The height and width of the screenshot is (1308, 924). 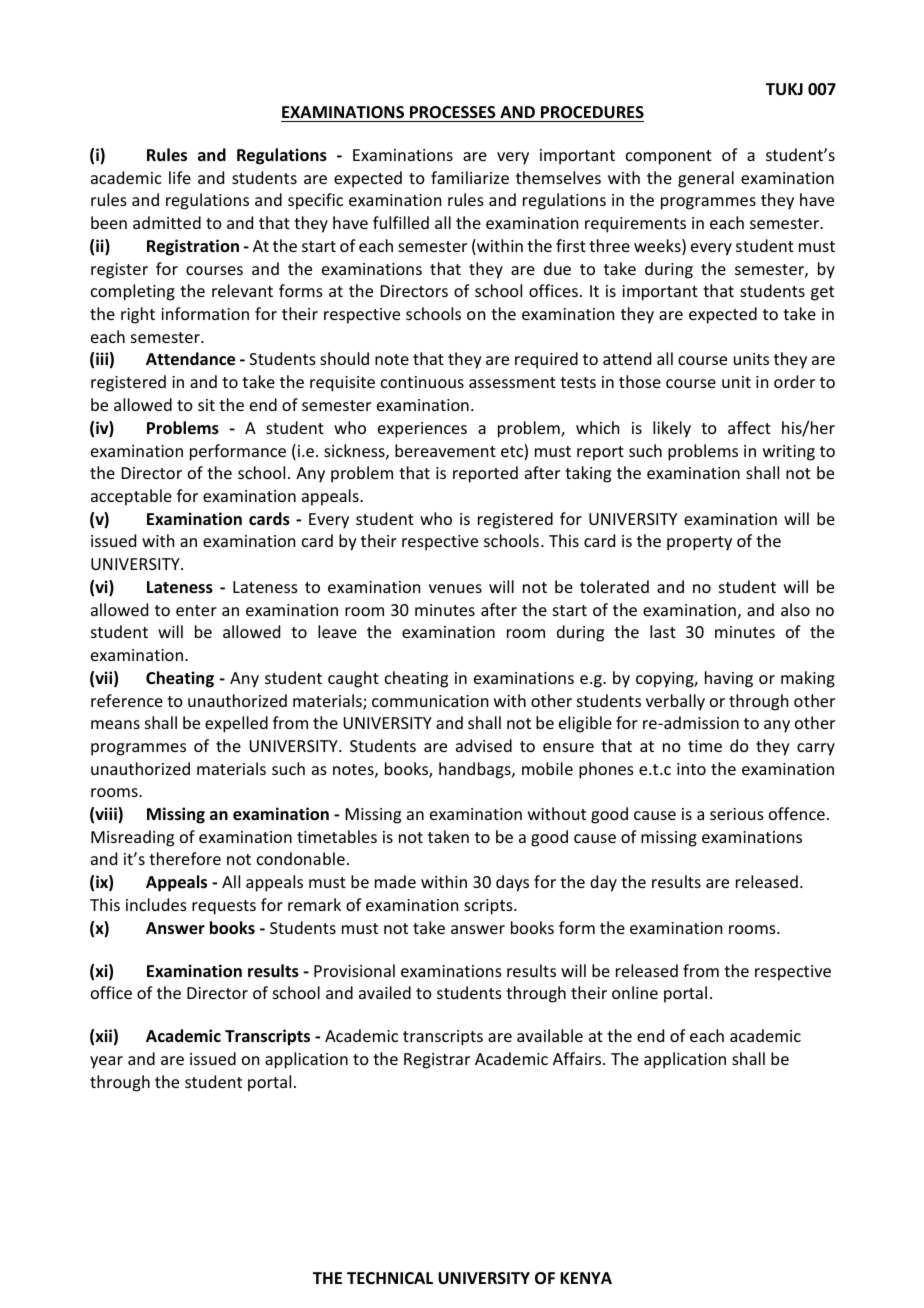 What do you see at coordinates (390, 1278) in the screenshot?
I see `TECHNICAL` at bounding box center [390, 1278].
